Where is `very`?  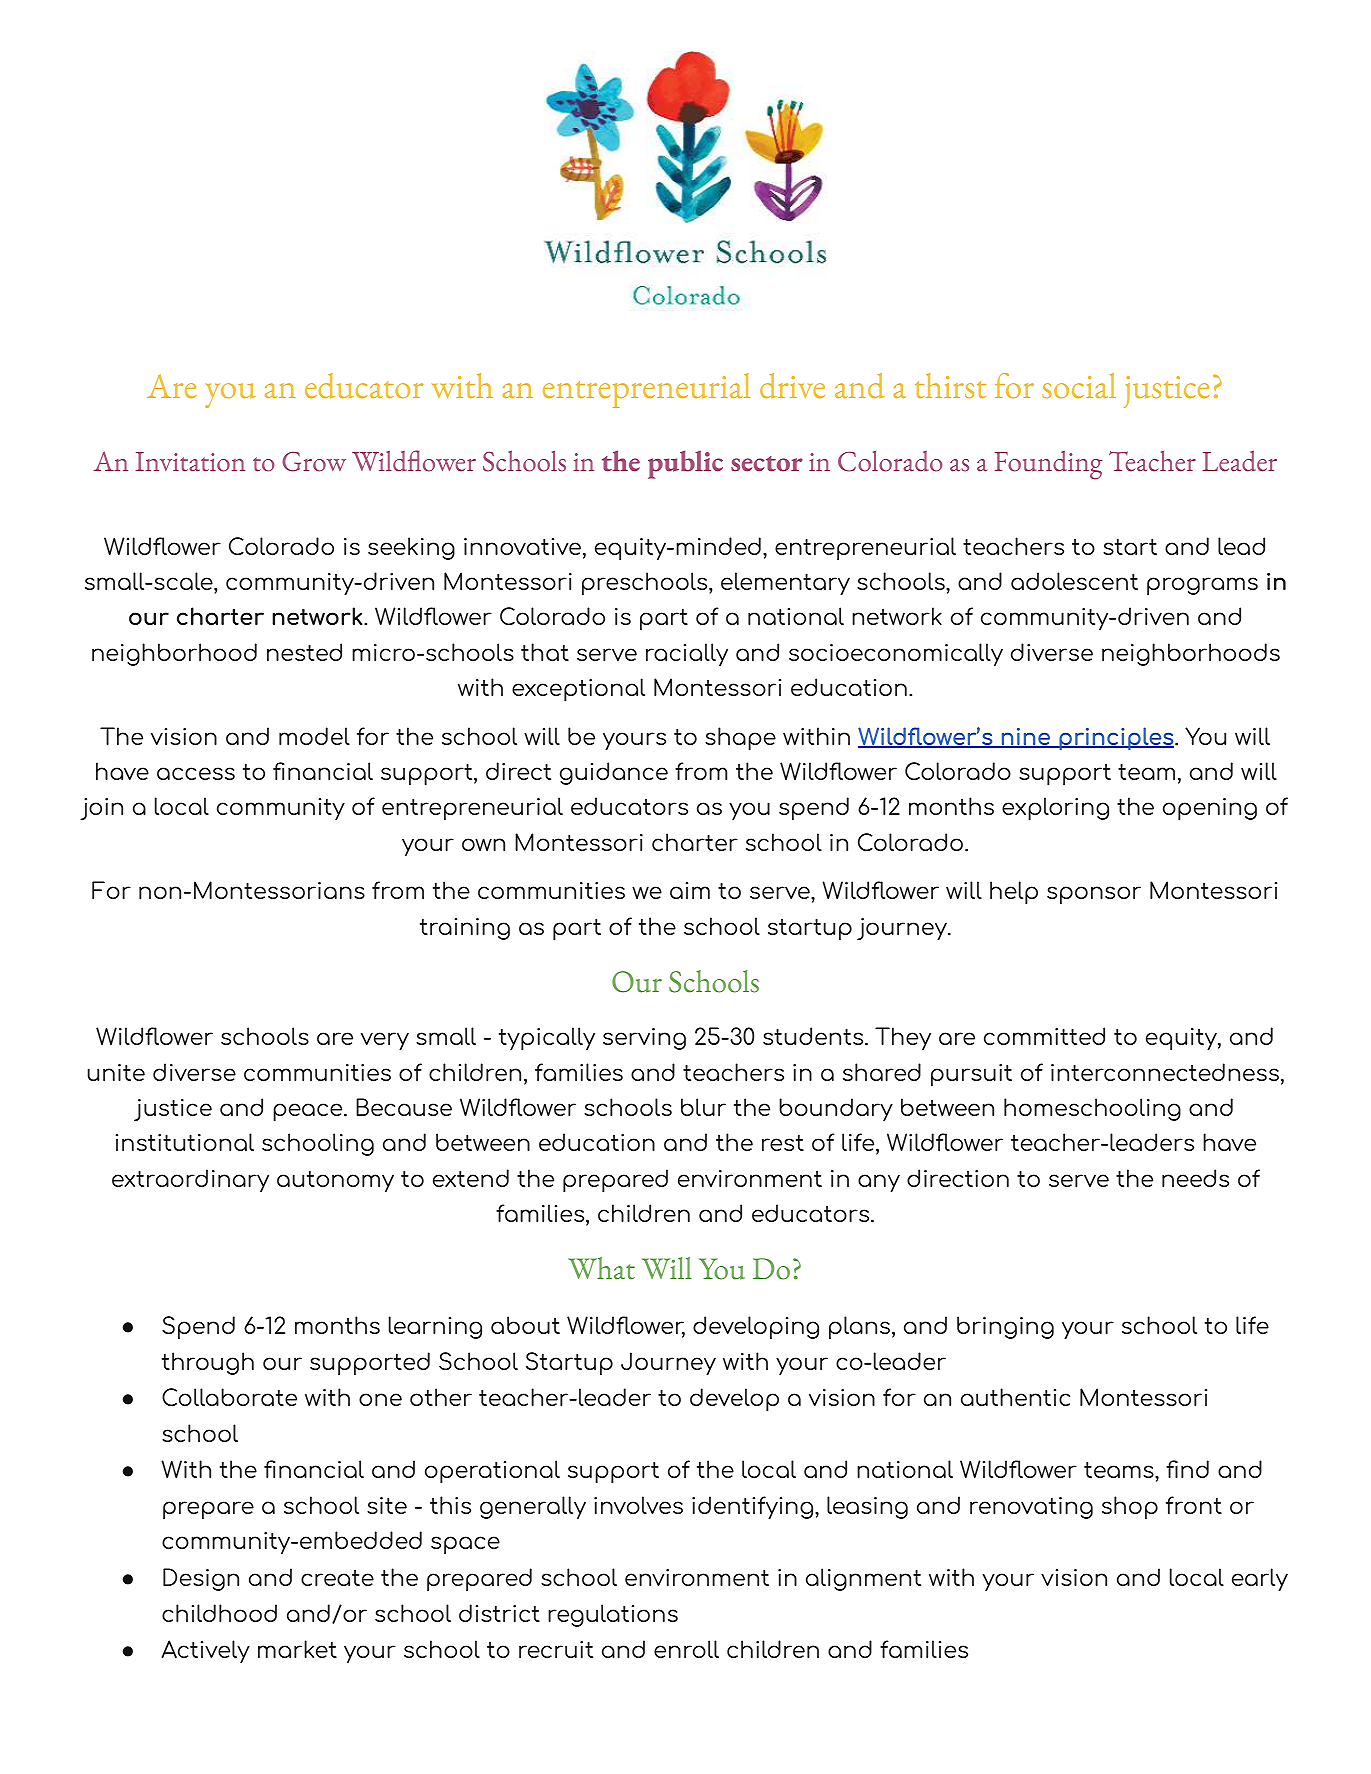 very is located at coordinates (385, 1041).
